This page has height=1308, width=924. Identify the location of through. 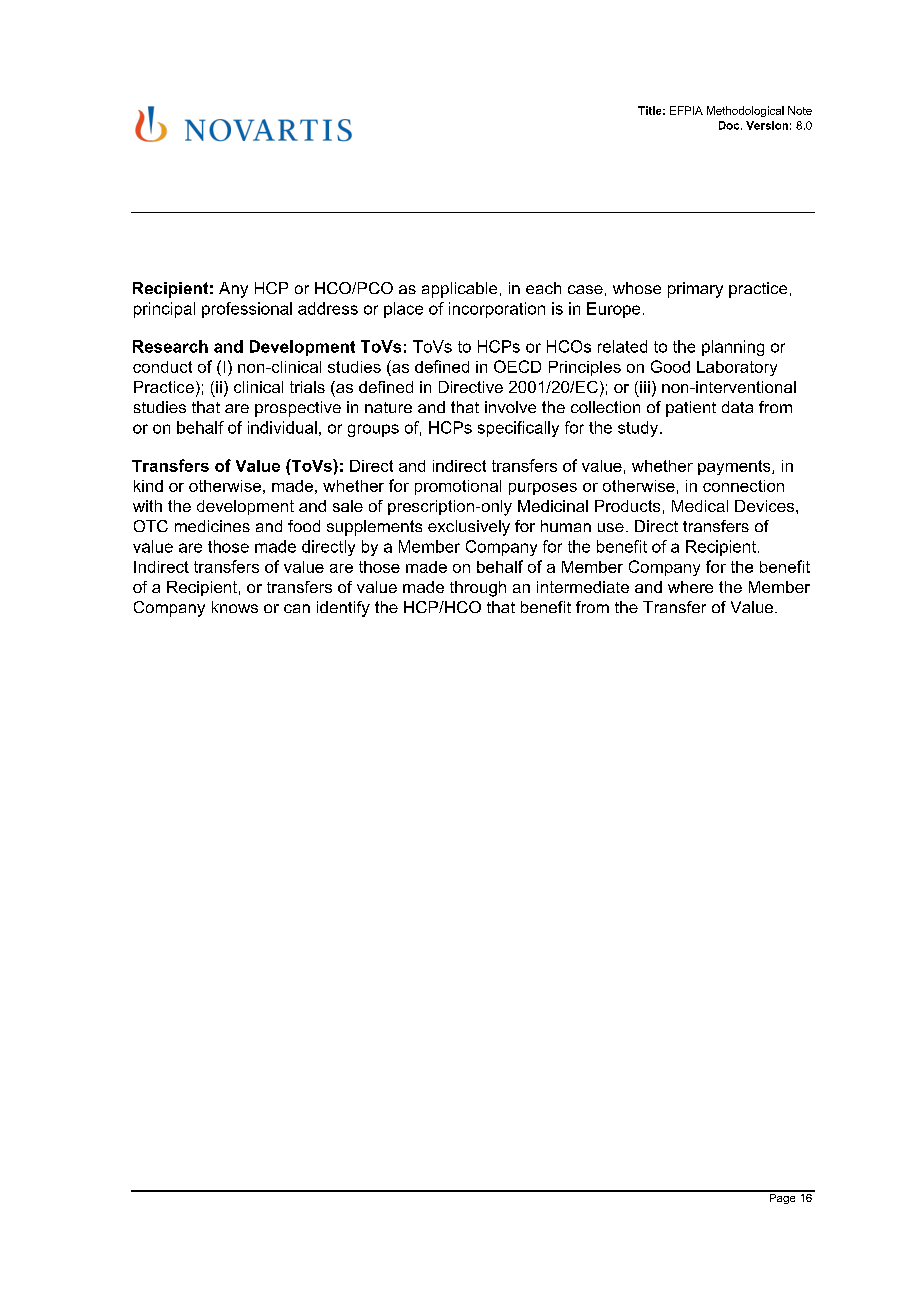
(478, 589).
